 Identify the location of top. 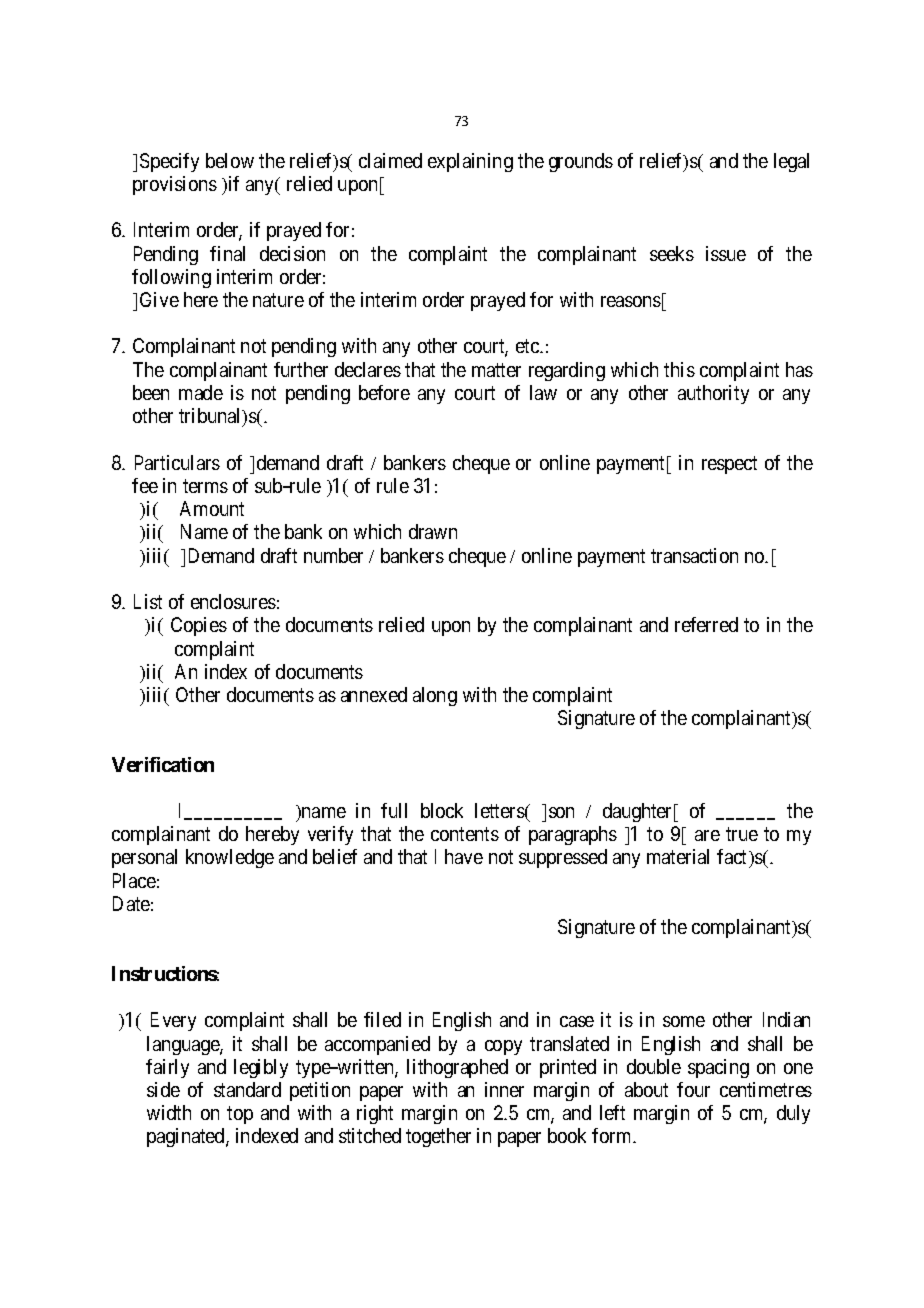
(240, 1115).
